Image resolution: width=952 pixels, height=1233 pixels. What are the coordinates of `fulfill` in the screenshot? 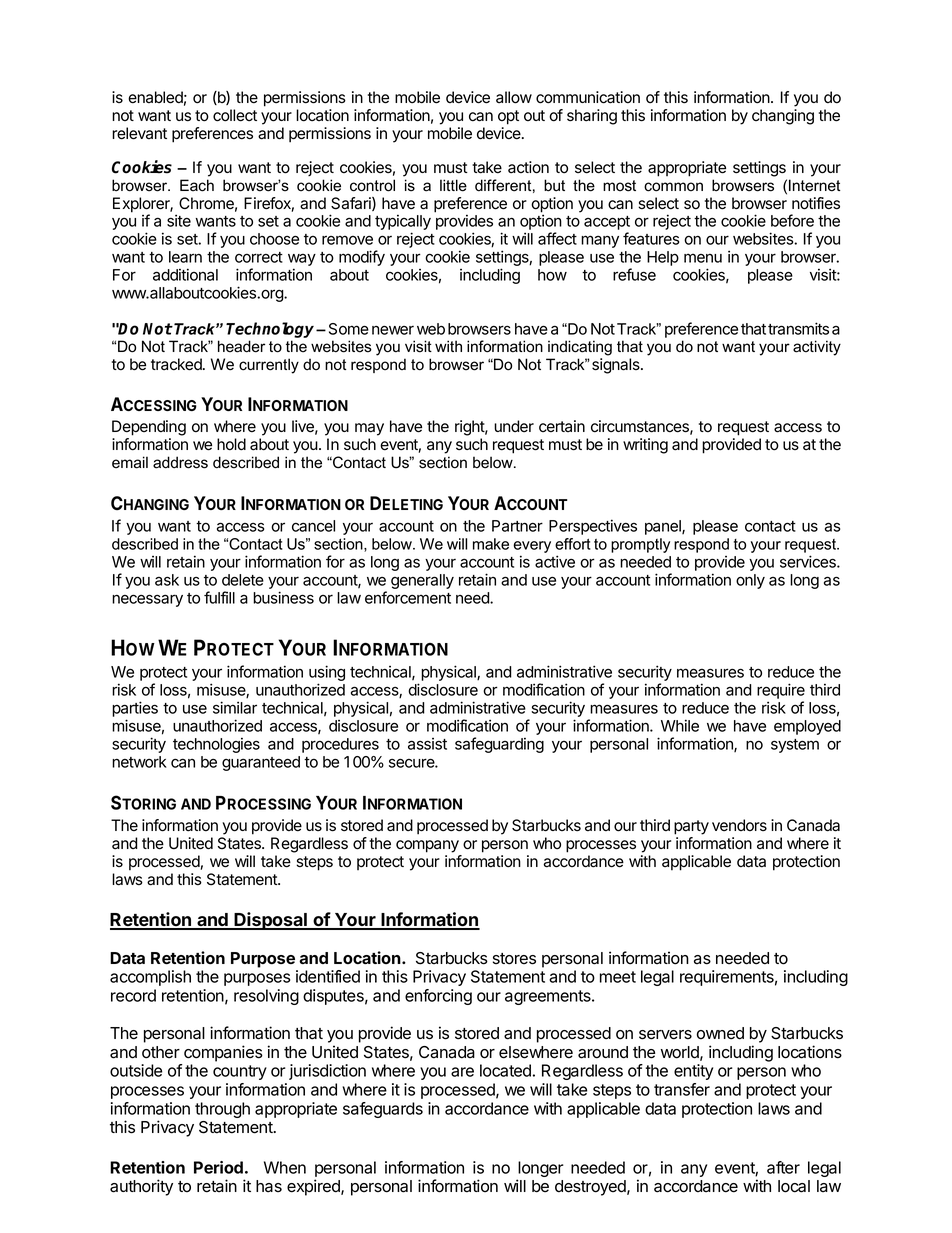 It's located at (219, 597).
